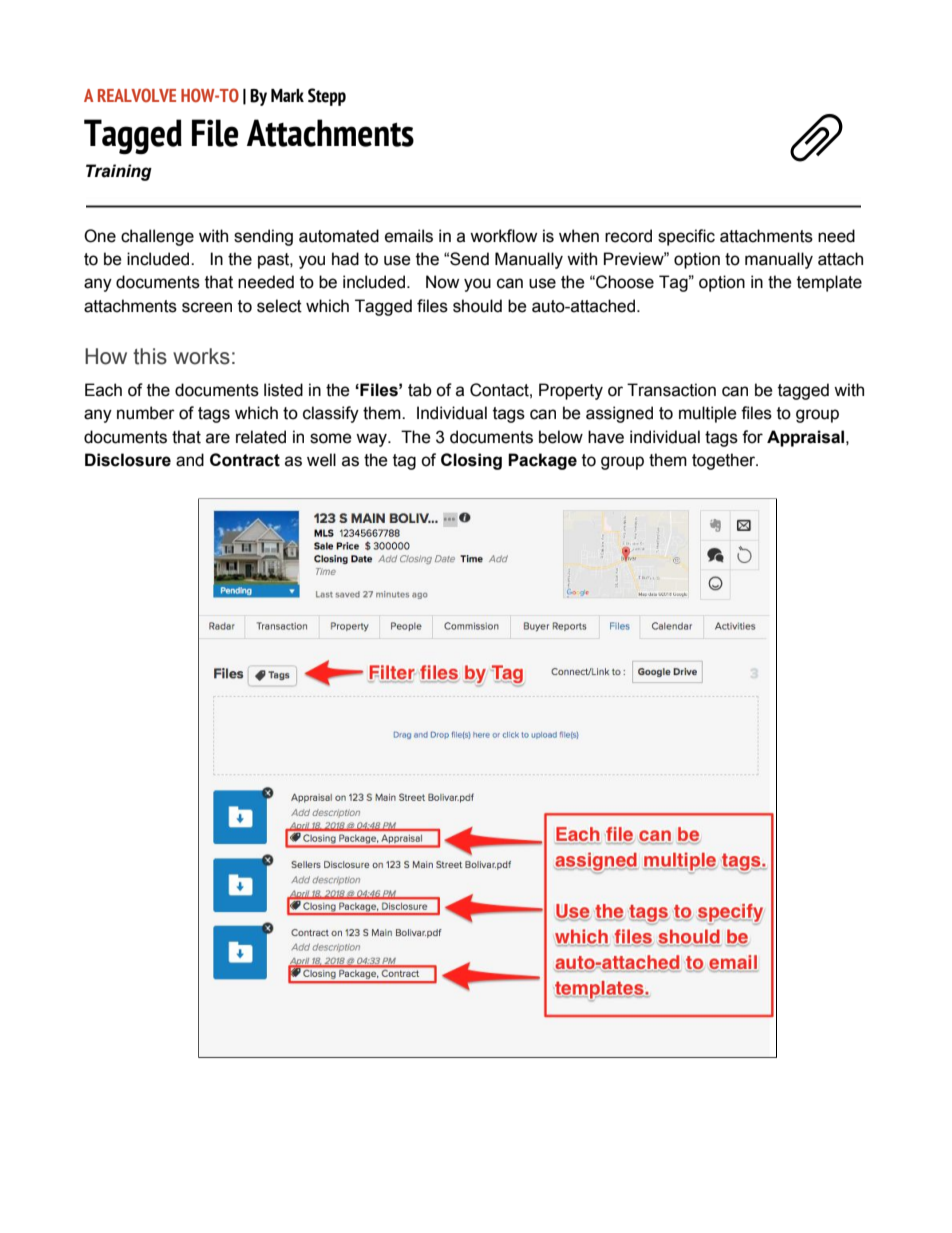 The image size is (952, 1233). What do you see at coordinates (686, 237) in the image?
I see `specific` at bounding box center [686, 237].
